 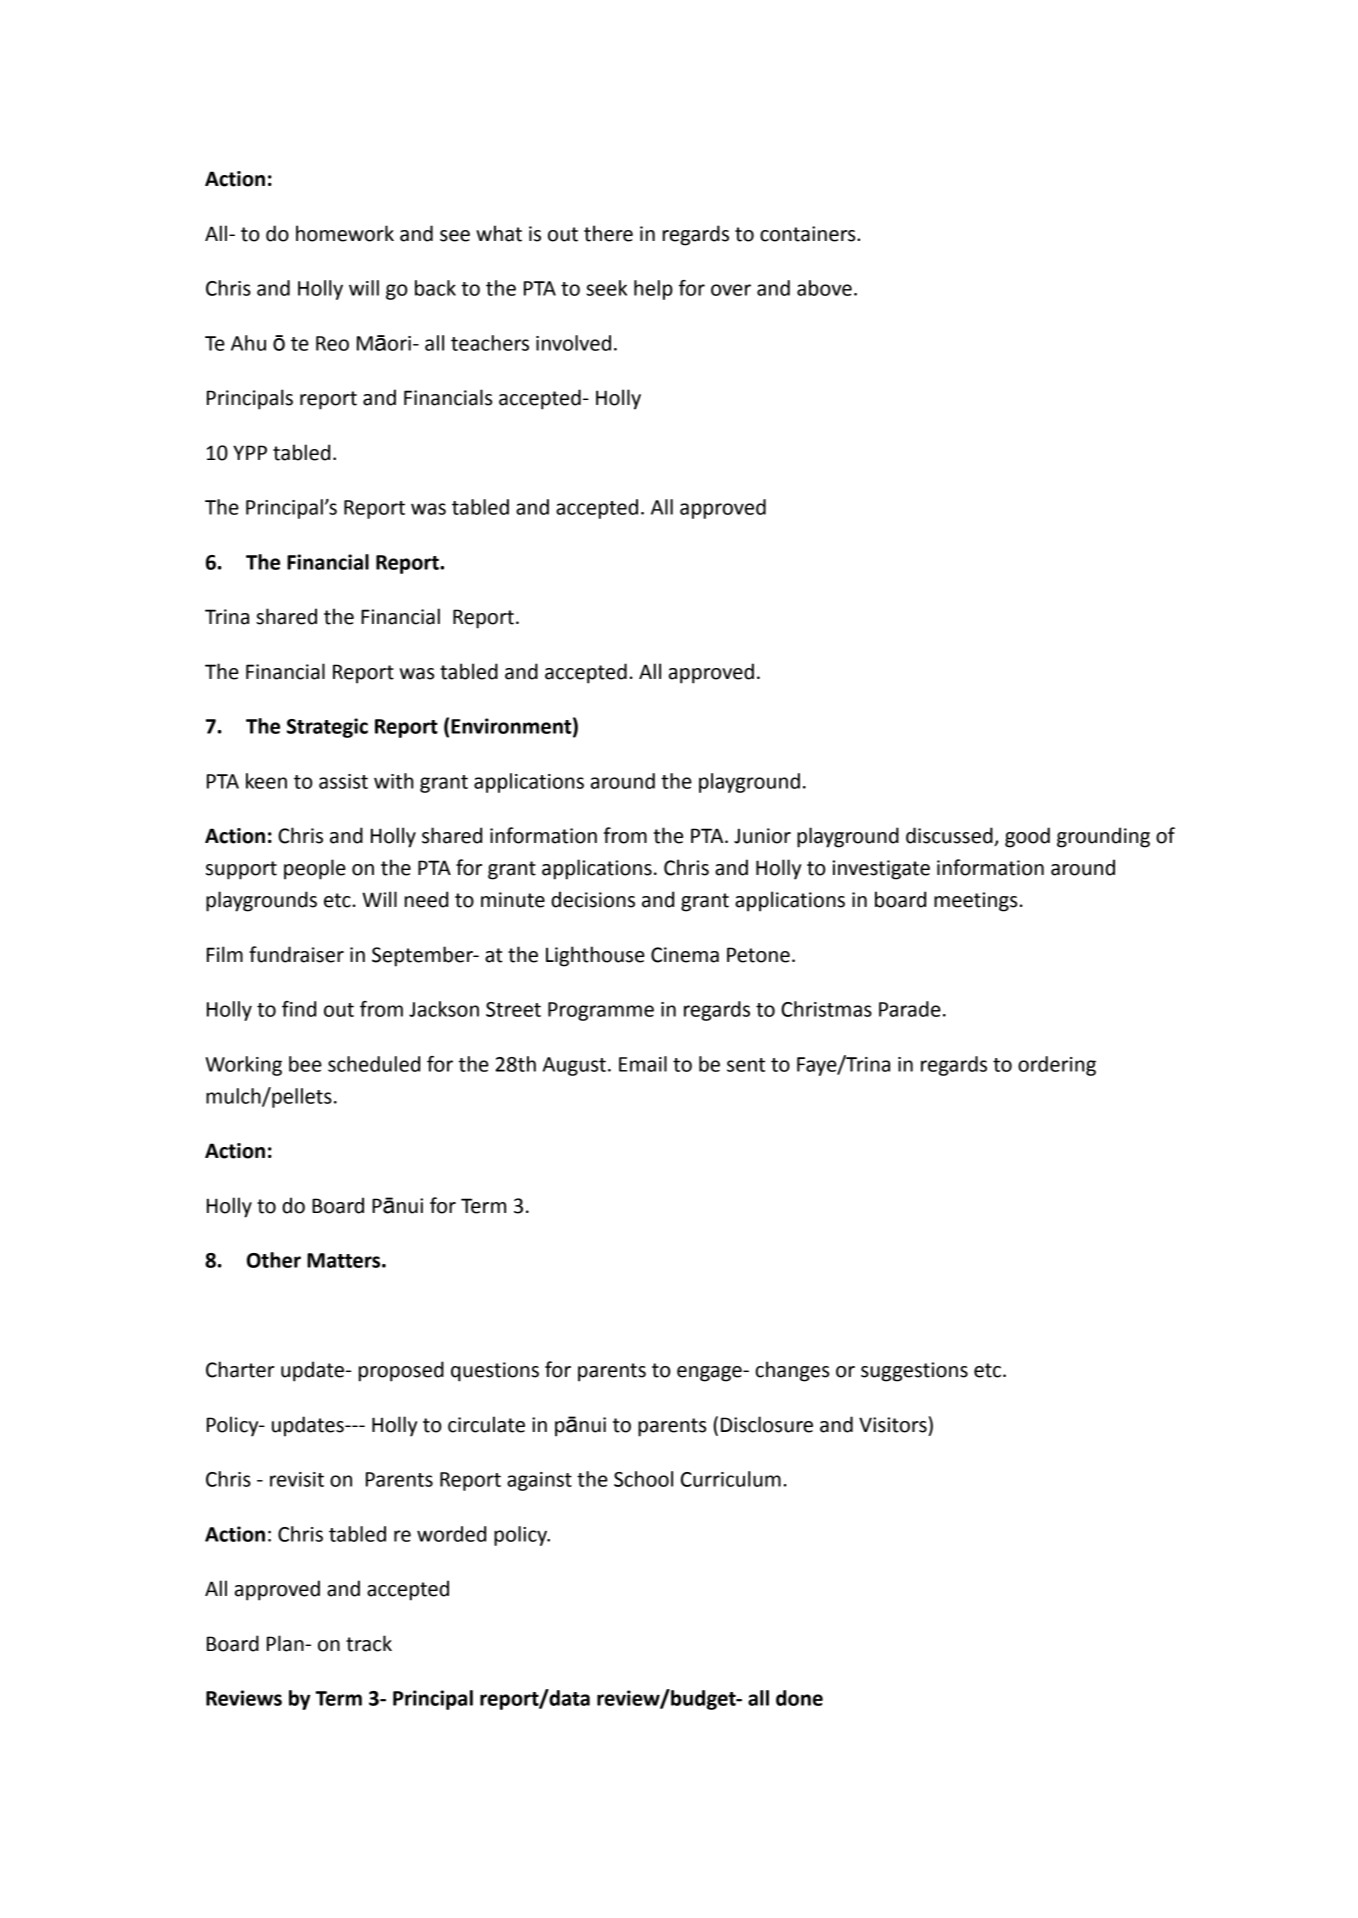 I want to click on Disclosure, so click(x=767, y=1424).
